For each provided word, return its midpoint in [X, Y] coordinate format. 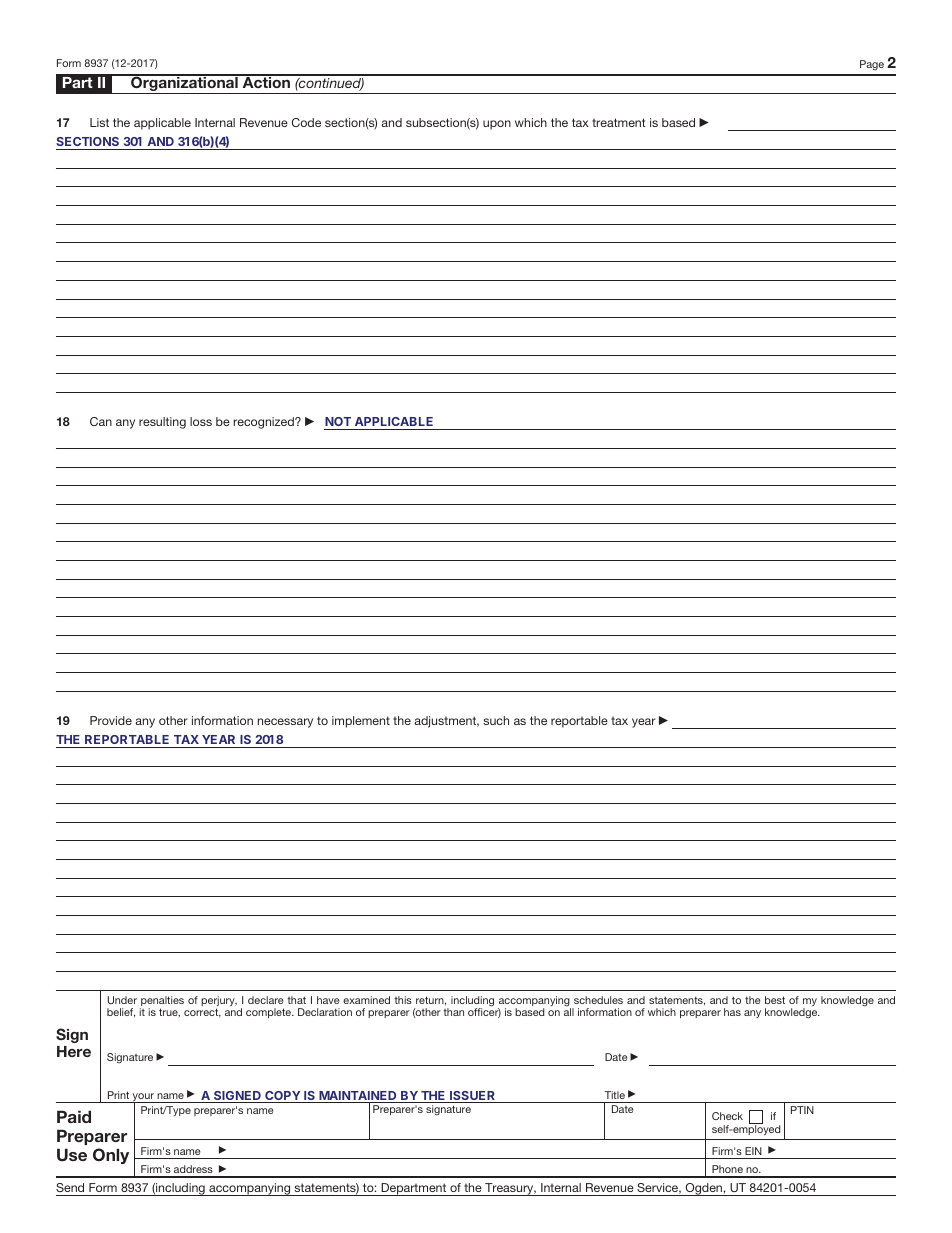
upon [497, 125]
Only [111, 1156]
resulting [162, 423]
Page [872, 65]
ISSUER [472, 1097]
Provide [111, 720]
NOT [338, 421]
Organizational [184, 84]
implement [361, 722]
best [775, 1000]
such [496, 720]
